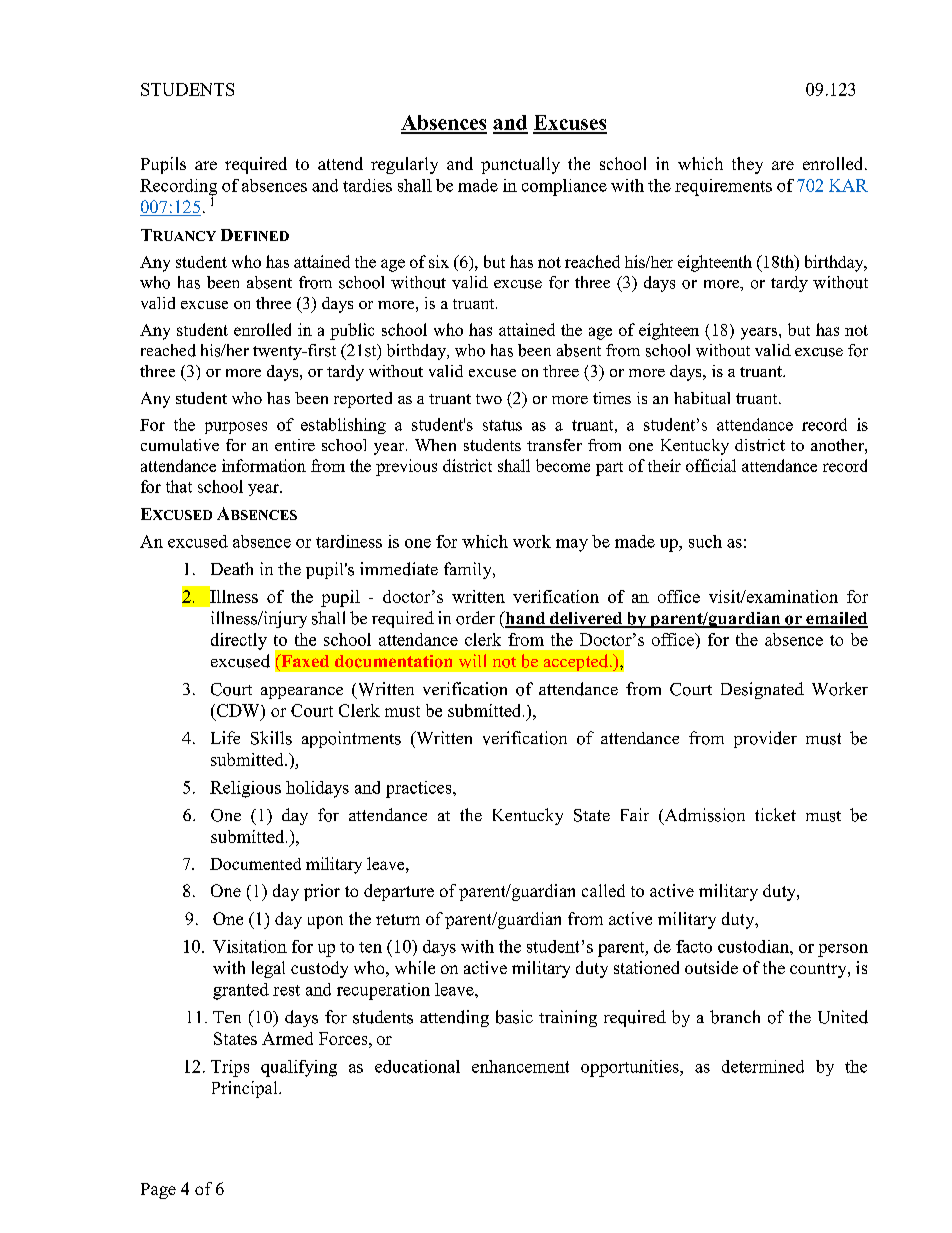 Image resolution: width=952 pixels, height=1233 pixels. What do you see at coordinates (238, 710) in the screenshot?
I see `CDW` at bounding box center [238, 710].
